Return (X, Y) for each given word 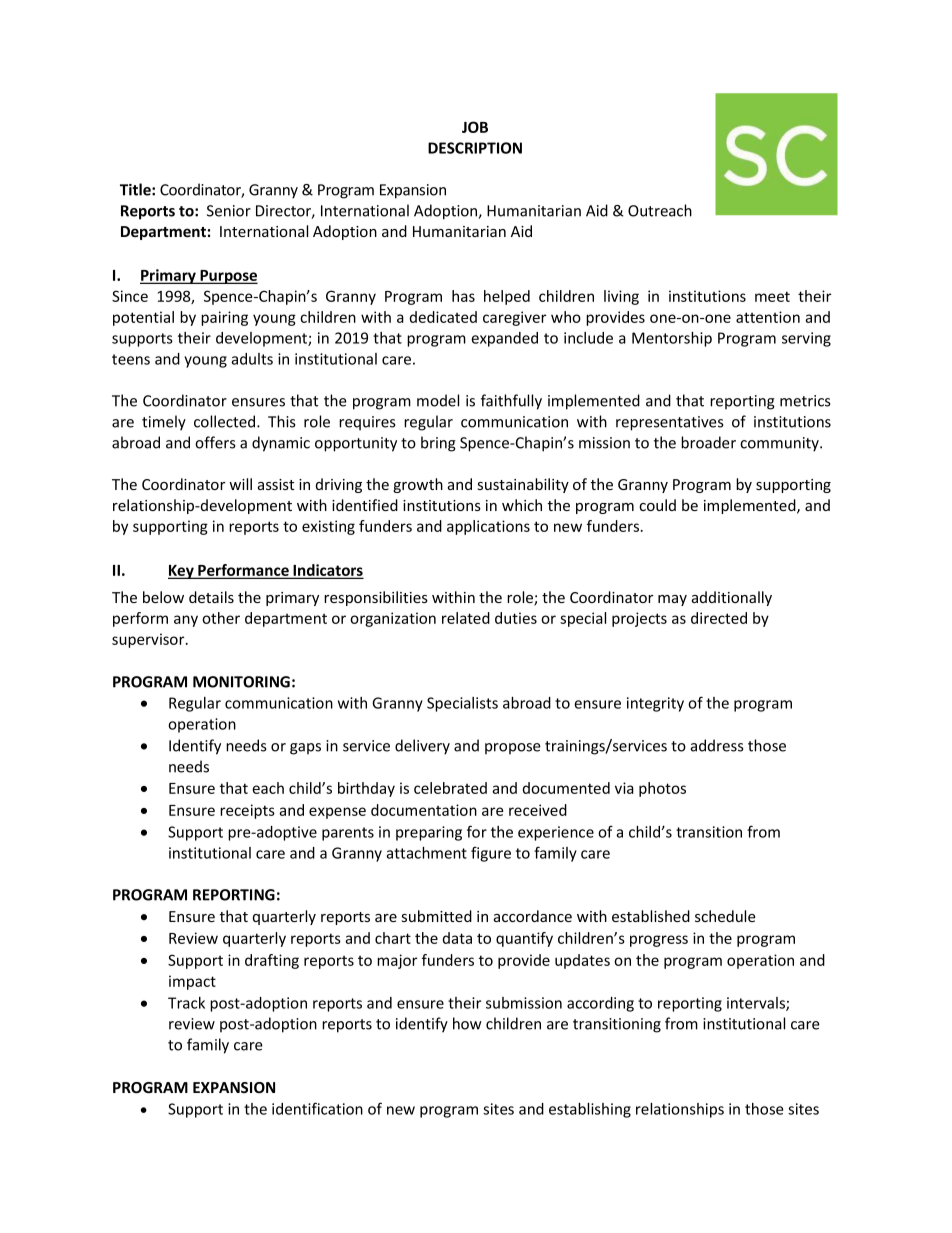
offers (215, 442)
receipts (247, 811)
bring (438, 444)
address (717, 745)
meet (772, 296)
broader (708, 442)
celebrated (450, 788)
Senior (229, 211)
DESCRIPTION (475, 148)
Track (186, 1003)
